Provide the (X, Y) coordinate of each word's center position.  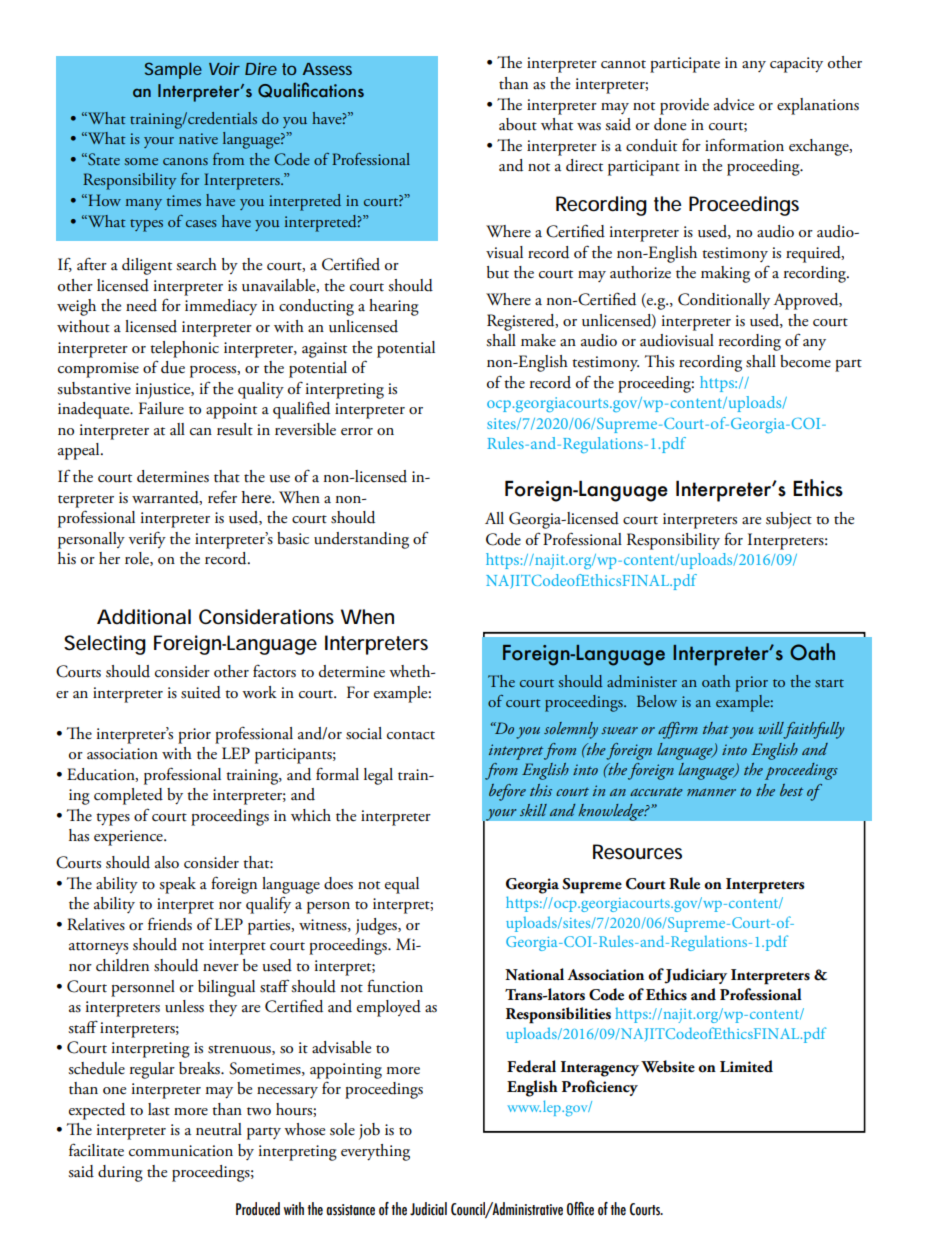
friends (170, 924)
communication (181, 1151)
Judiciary (695, 976)
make (538, 340)
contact (411, 735)
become (805, 361)
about (518, 124)
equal (402, 885)
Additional (144, 617)
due (173, 367)
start (829, 683)
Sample (173, 70)
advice (734, 104)
